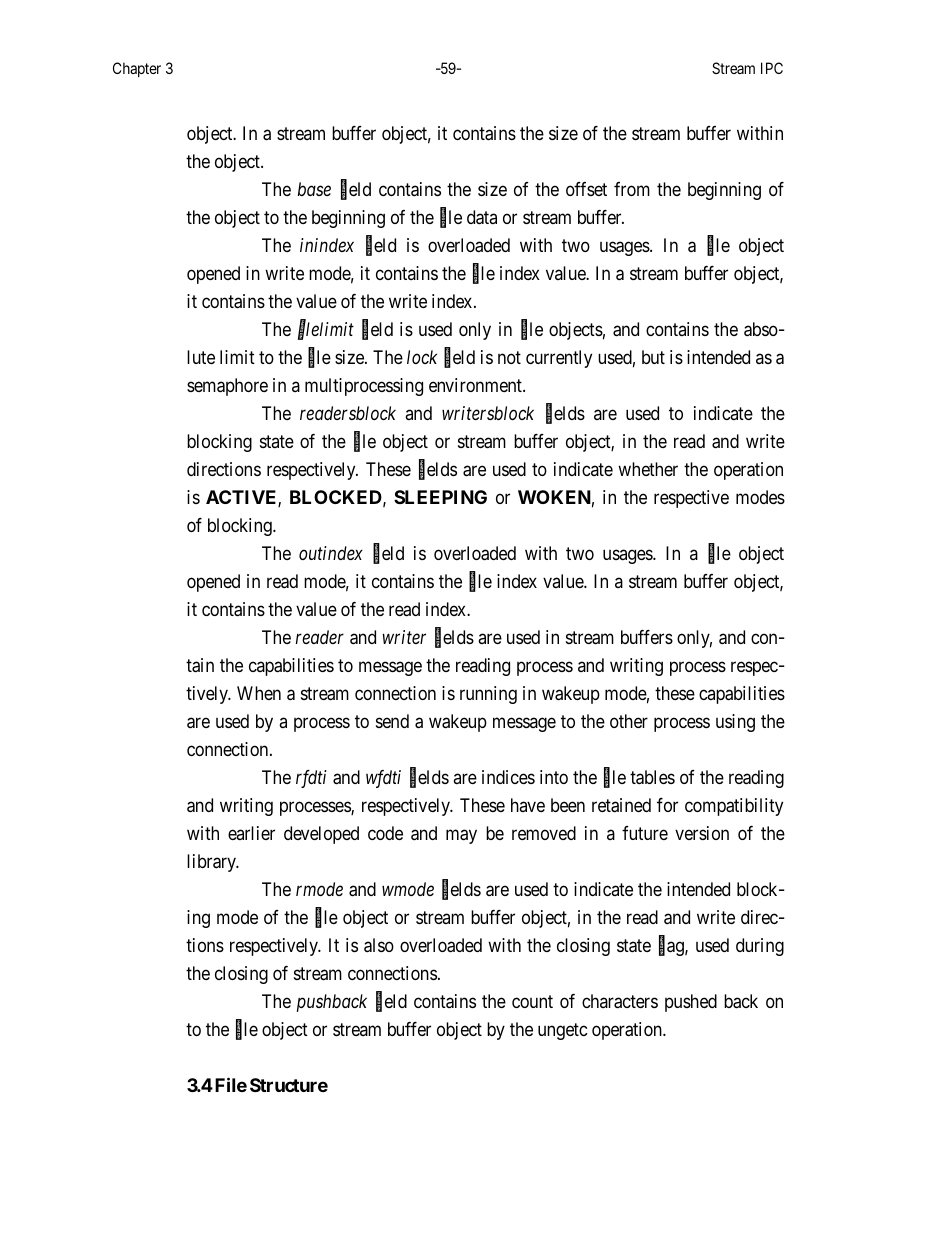 Image resolution: width=952 pixels, height=1233 pixels. What do you see at coordinates (379, 945) in the screenshot?
I see `also` at bounding box center [379, 945].
